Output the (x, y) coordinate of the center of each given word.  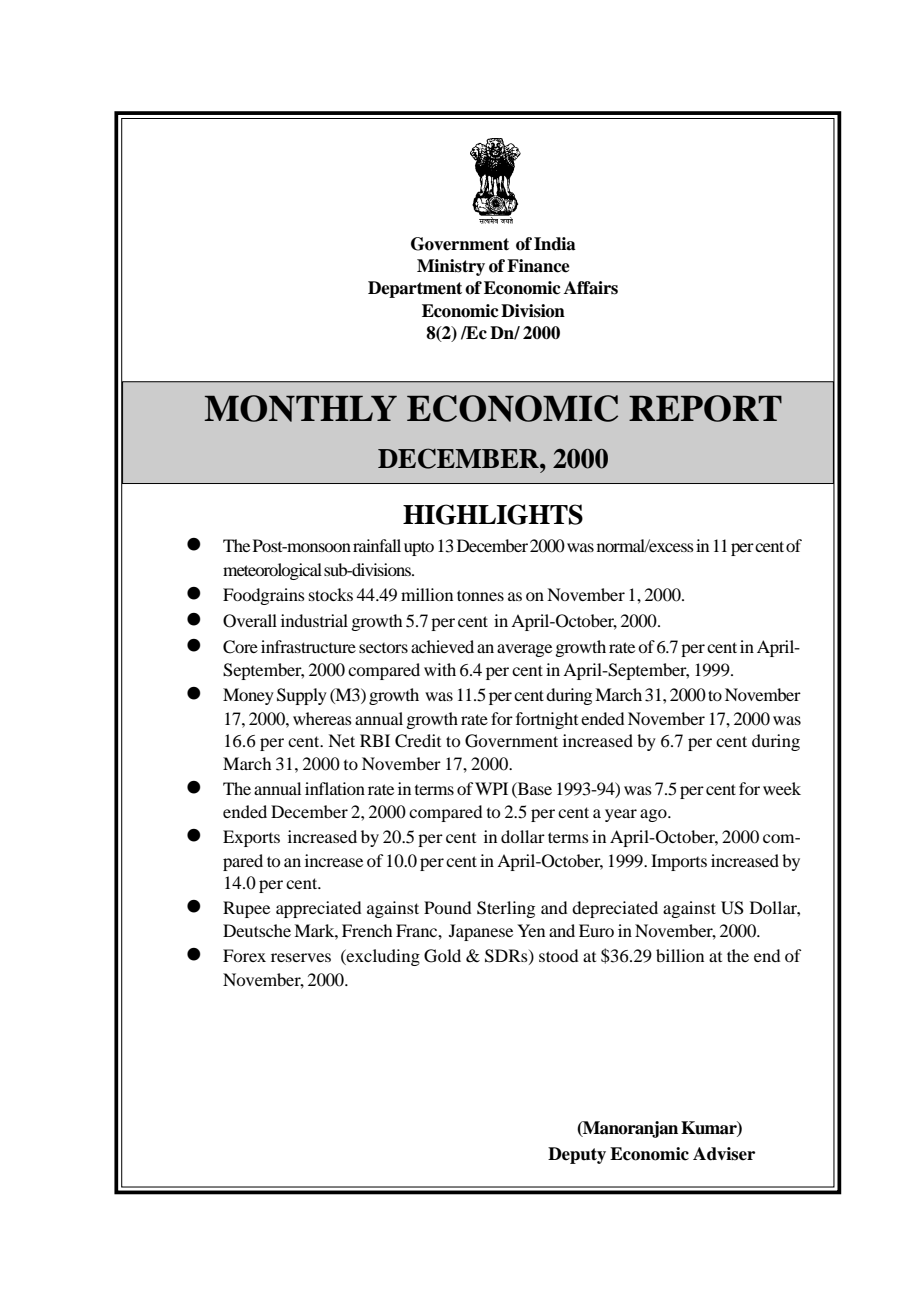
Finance (538, 266)
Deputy (577, 1155)
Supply (302, 696)
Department (415, 289)
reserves (301, 957)
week (782, 788)
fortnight (547, 720)
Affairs (591, 288)
